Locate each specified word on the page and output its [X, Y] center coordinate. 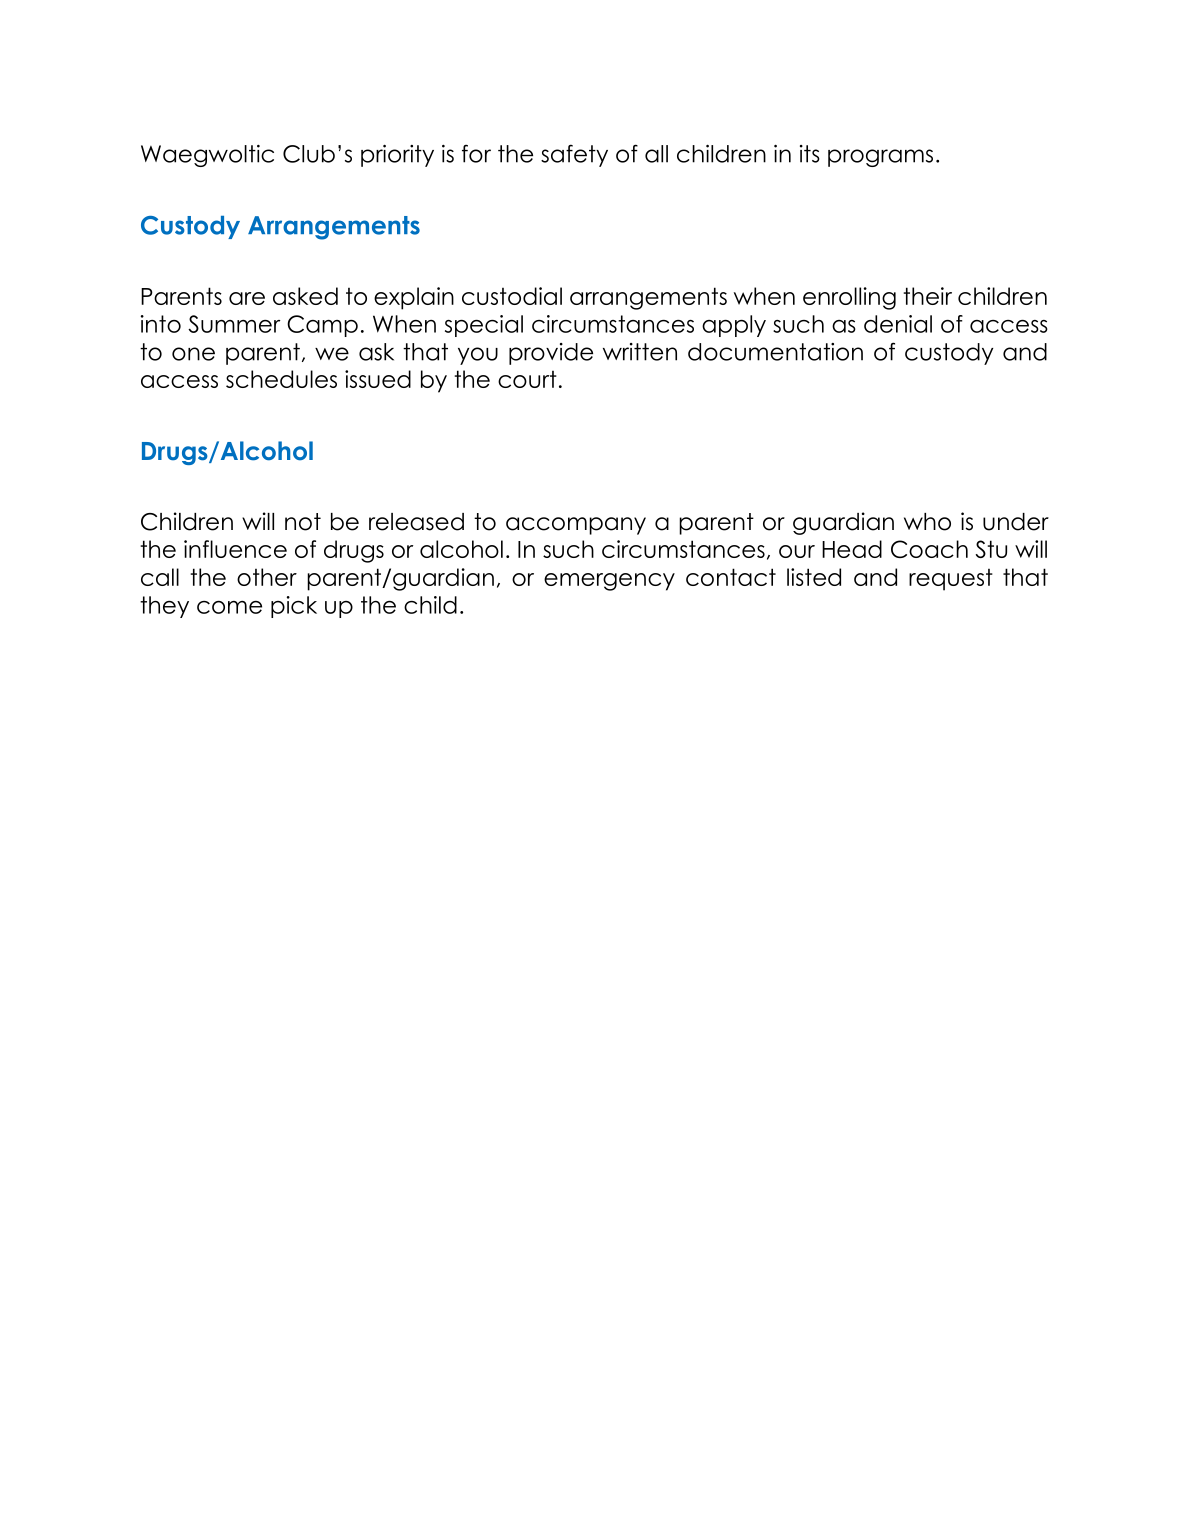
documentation [775, 352]
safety [574, 155]
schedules [281, 379]
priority [397, 156]
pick [294, 607]
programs [880, 158]
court [527, 379]
